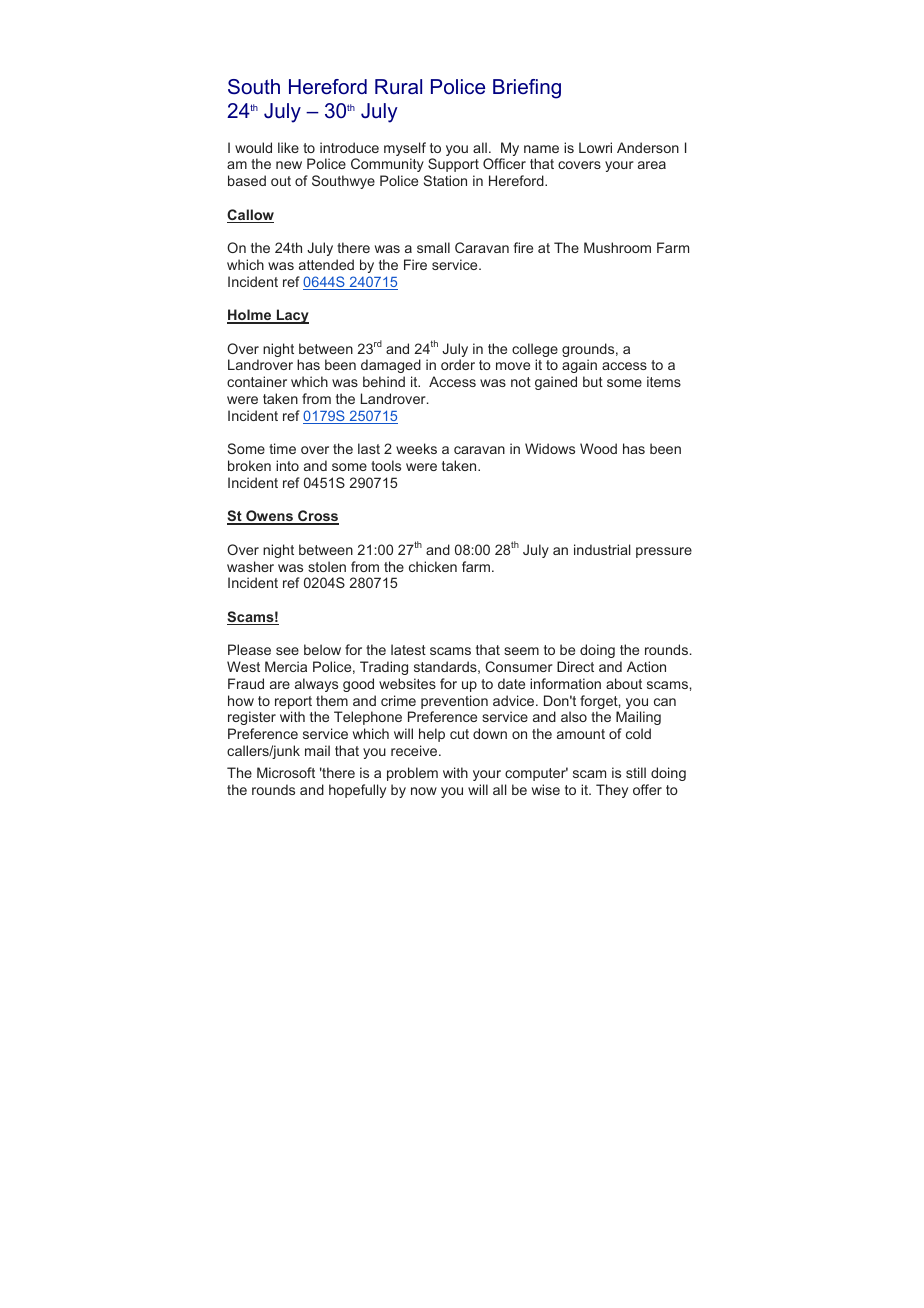  I want to click on Anderson, so click(648, 147).
